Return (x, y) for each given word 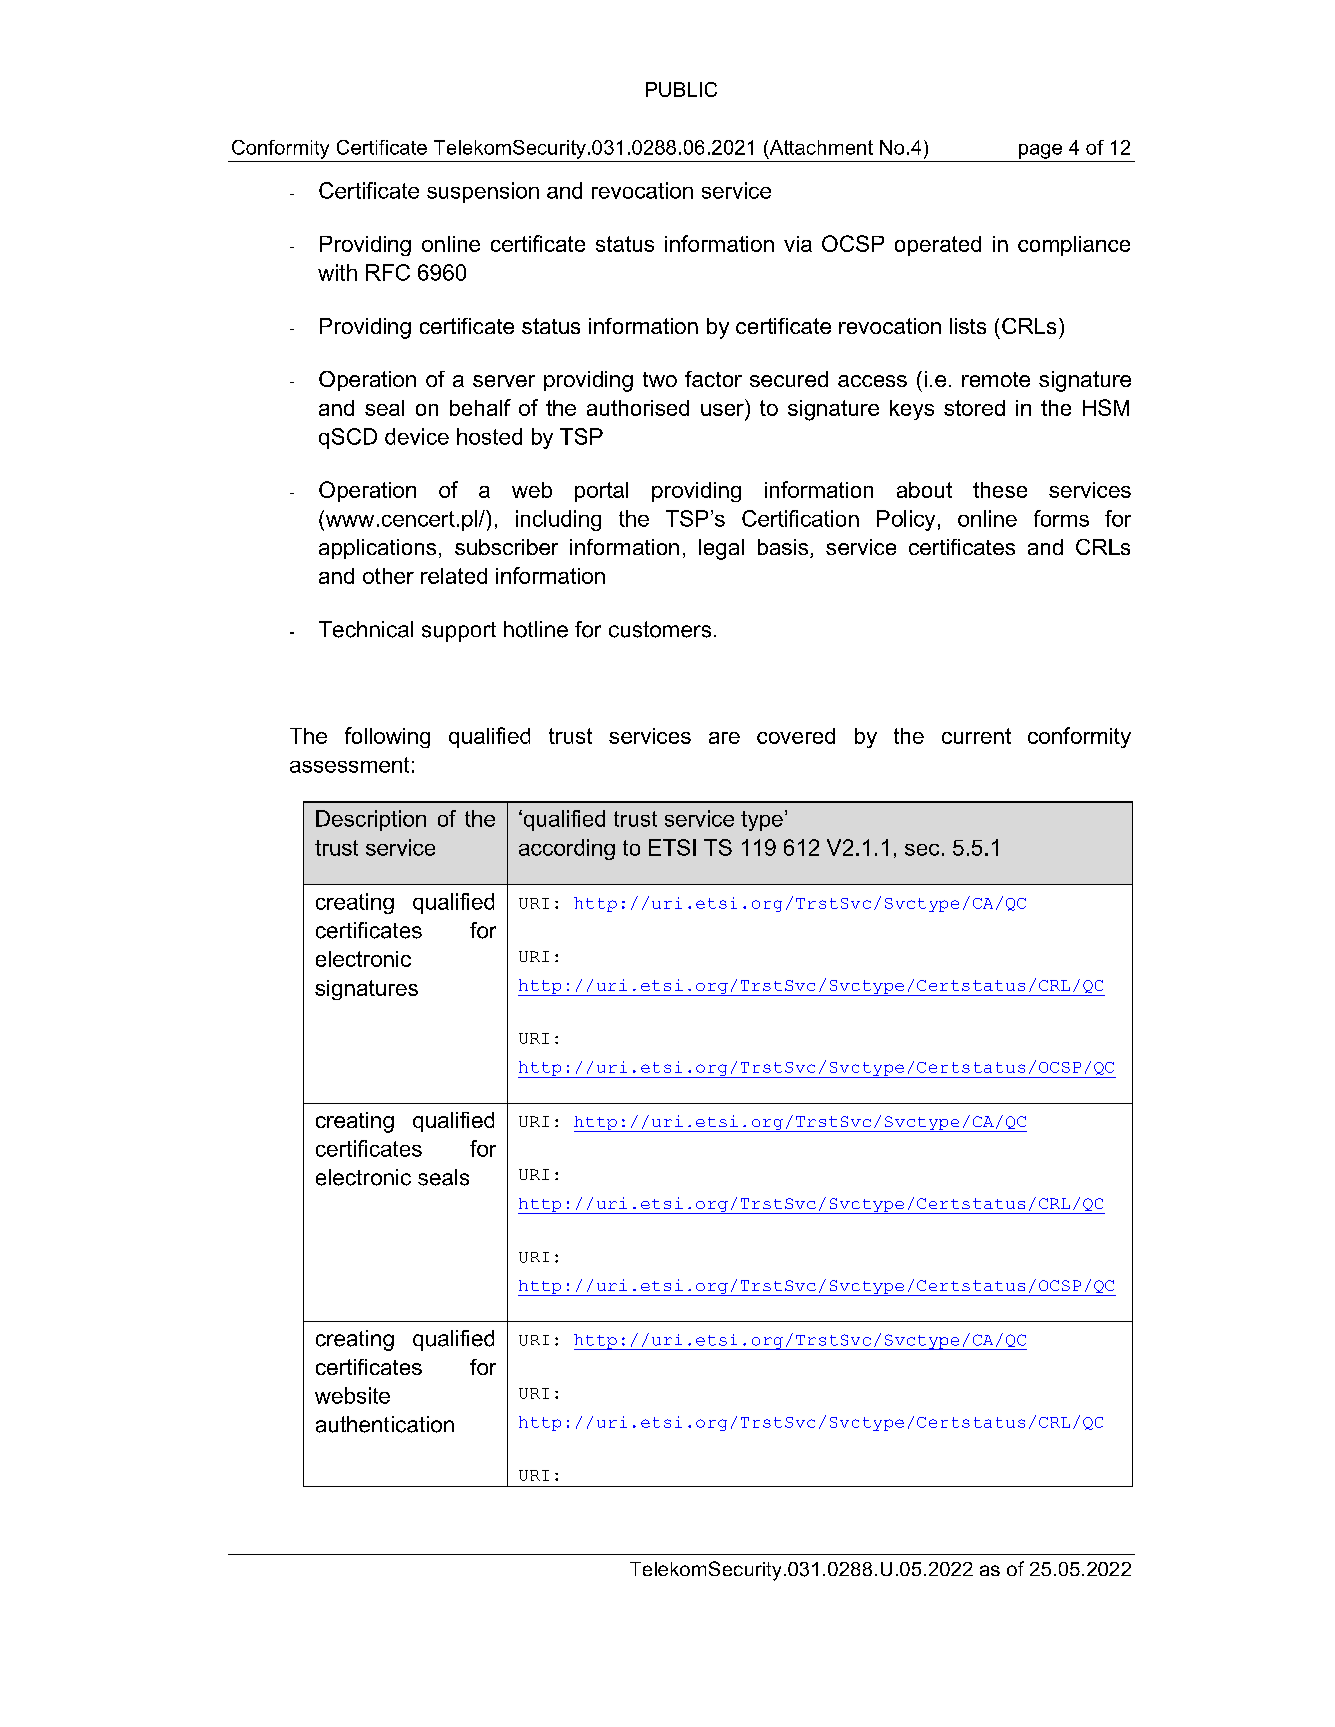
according (567, 849)
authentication (385, 1424)
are (724, 738)
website (352, 1395)
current (976, 736)
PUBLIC (681, 89)
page (1040, 151)
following (387, 737)
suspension (483, 192)
